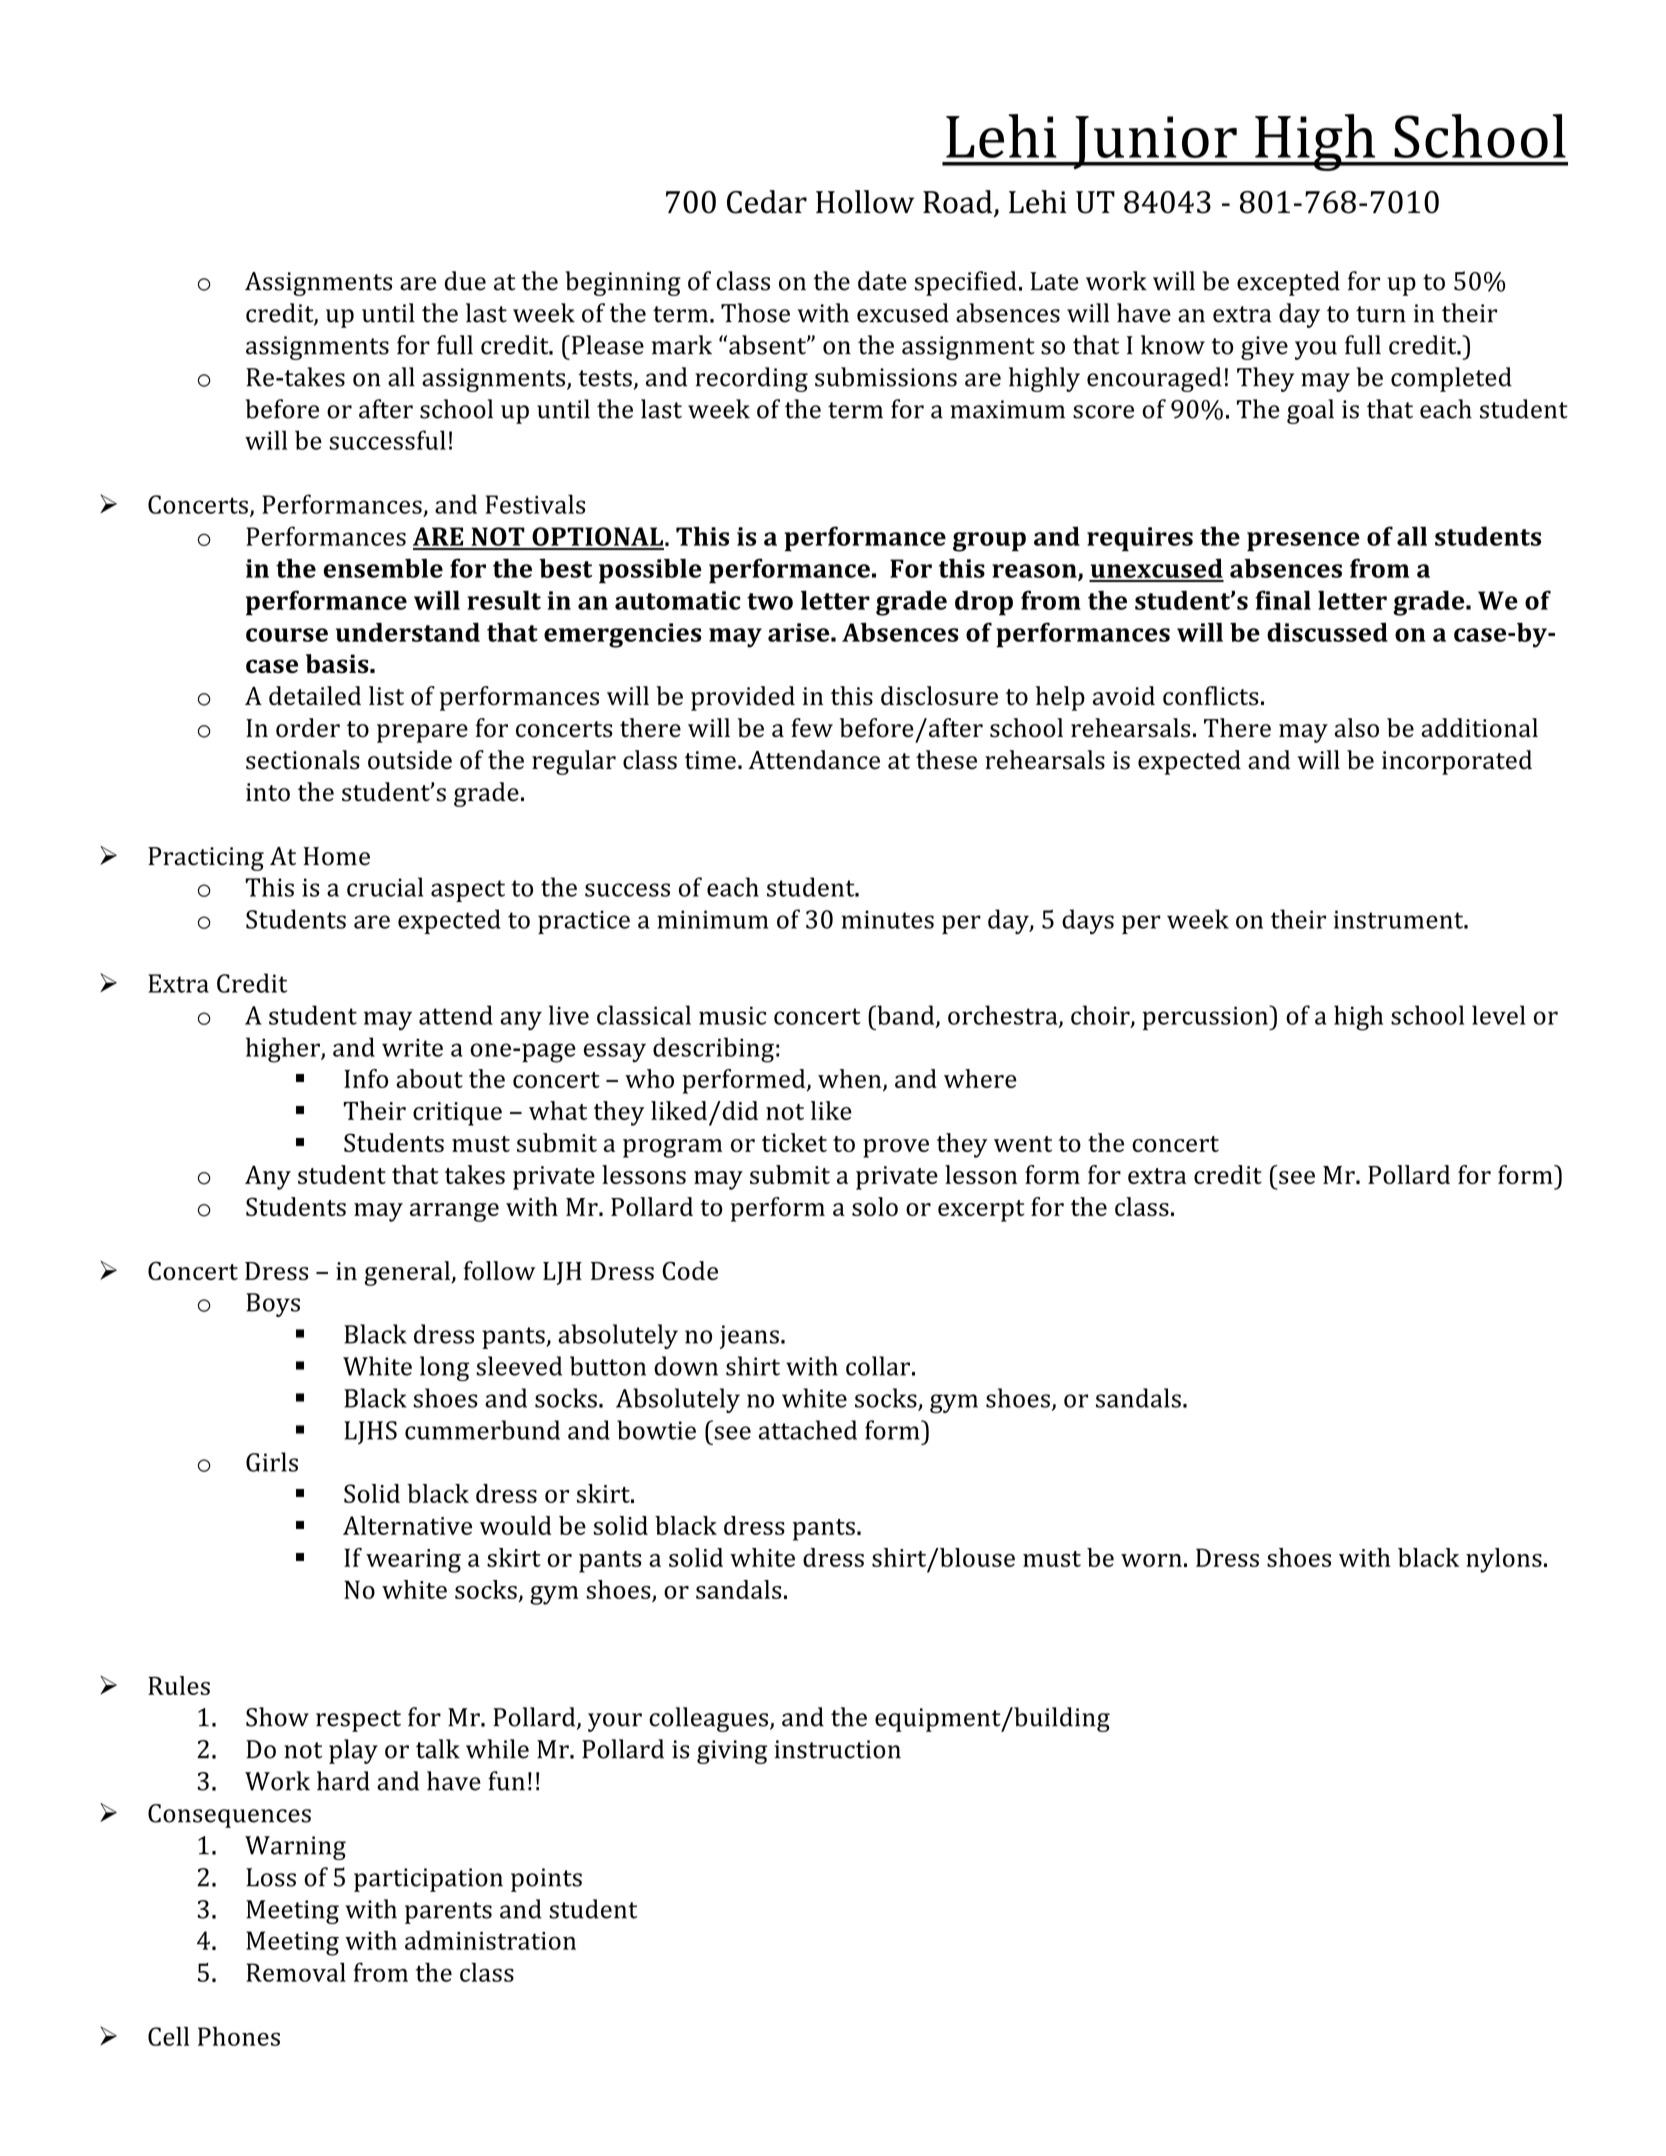 Image resolution: width=1666 pixels, height=2156 pixels. I want to click on Hollow, so click(865, 202).
